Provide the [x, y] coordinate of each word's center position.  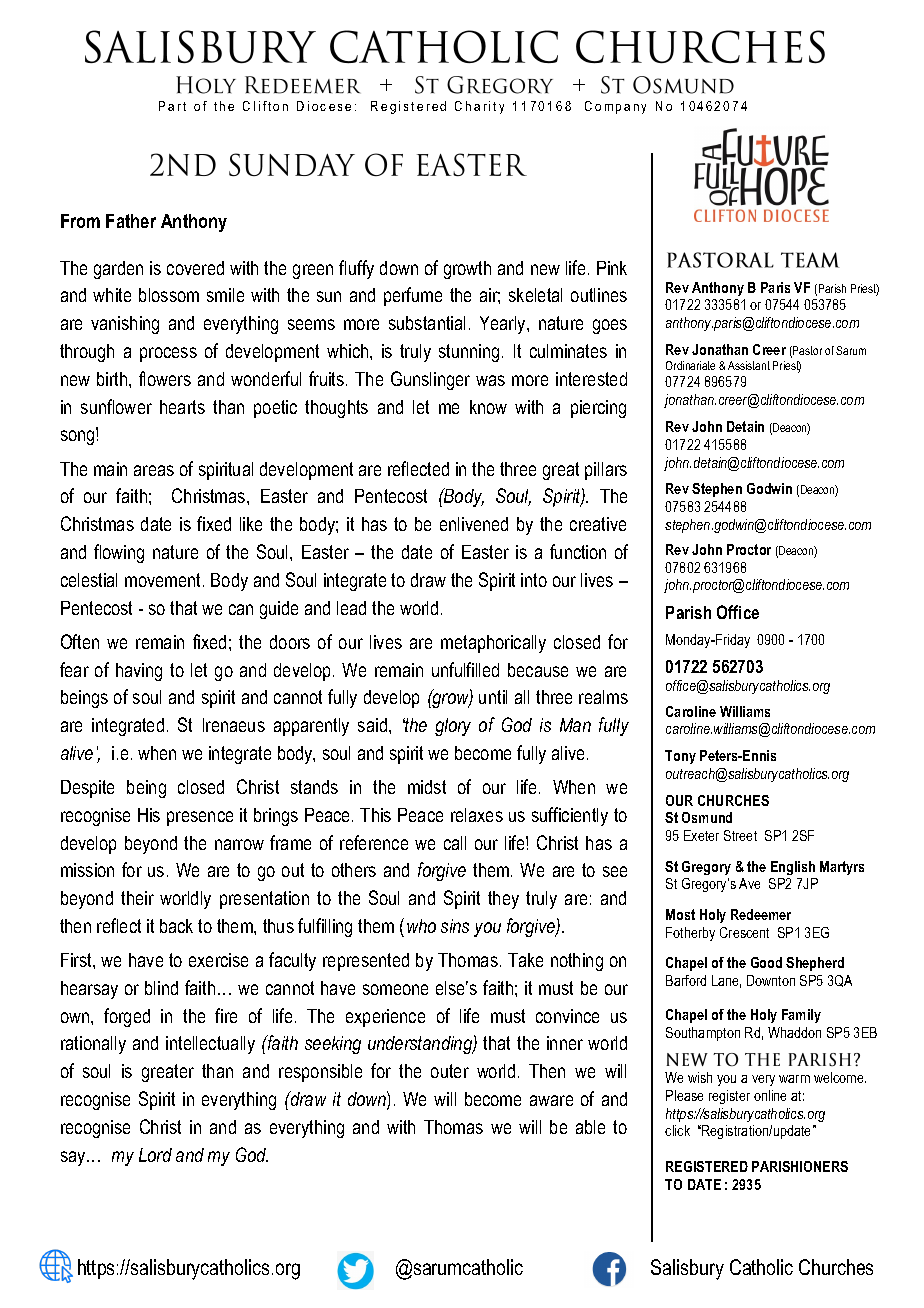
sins [455, 926]
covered [195, 268]
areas [154, 470]
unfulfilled [465, 669]
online [770, 1095]
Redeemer [761, 914]
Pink [612, 268]
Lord [155, 1155]
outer [450, 1071]
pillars [606, 471]
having [139, 672]
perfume [413, 296]
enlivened [474, 524]
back [176, 926]
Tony [680, 757]
